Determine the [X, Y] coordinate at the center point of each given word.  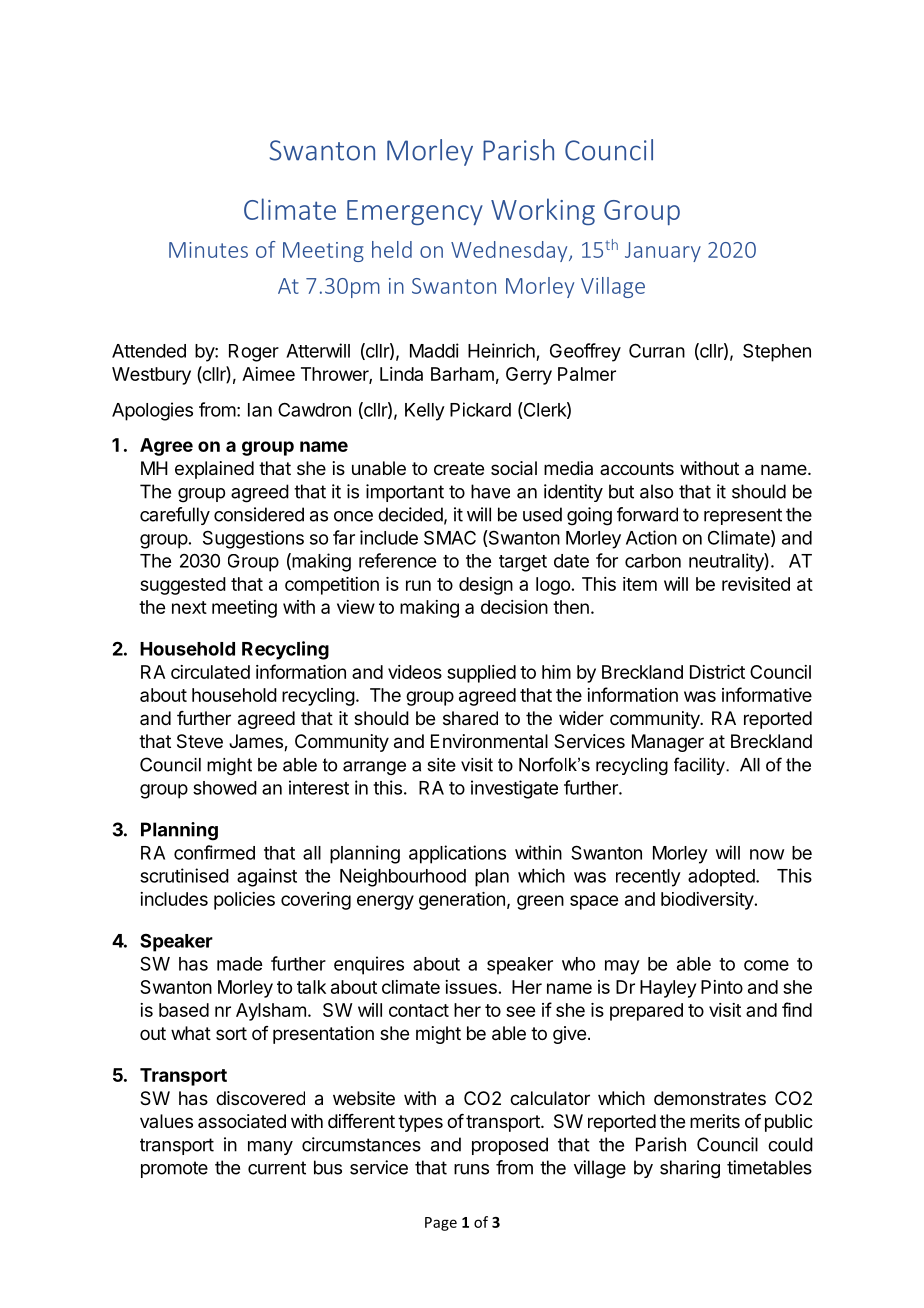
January [663, 252]
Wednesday [510, 251]
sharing [690, 1169]
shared [470, 718]
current [277, 1168]
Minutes [208, 250]
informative [767, 694]
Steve [200, 741]
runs [471, 1169]
